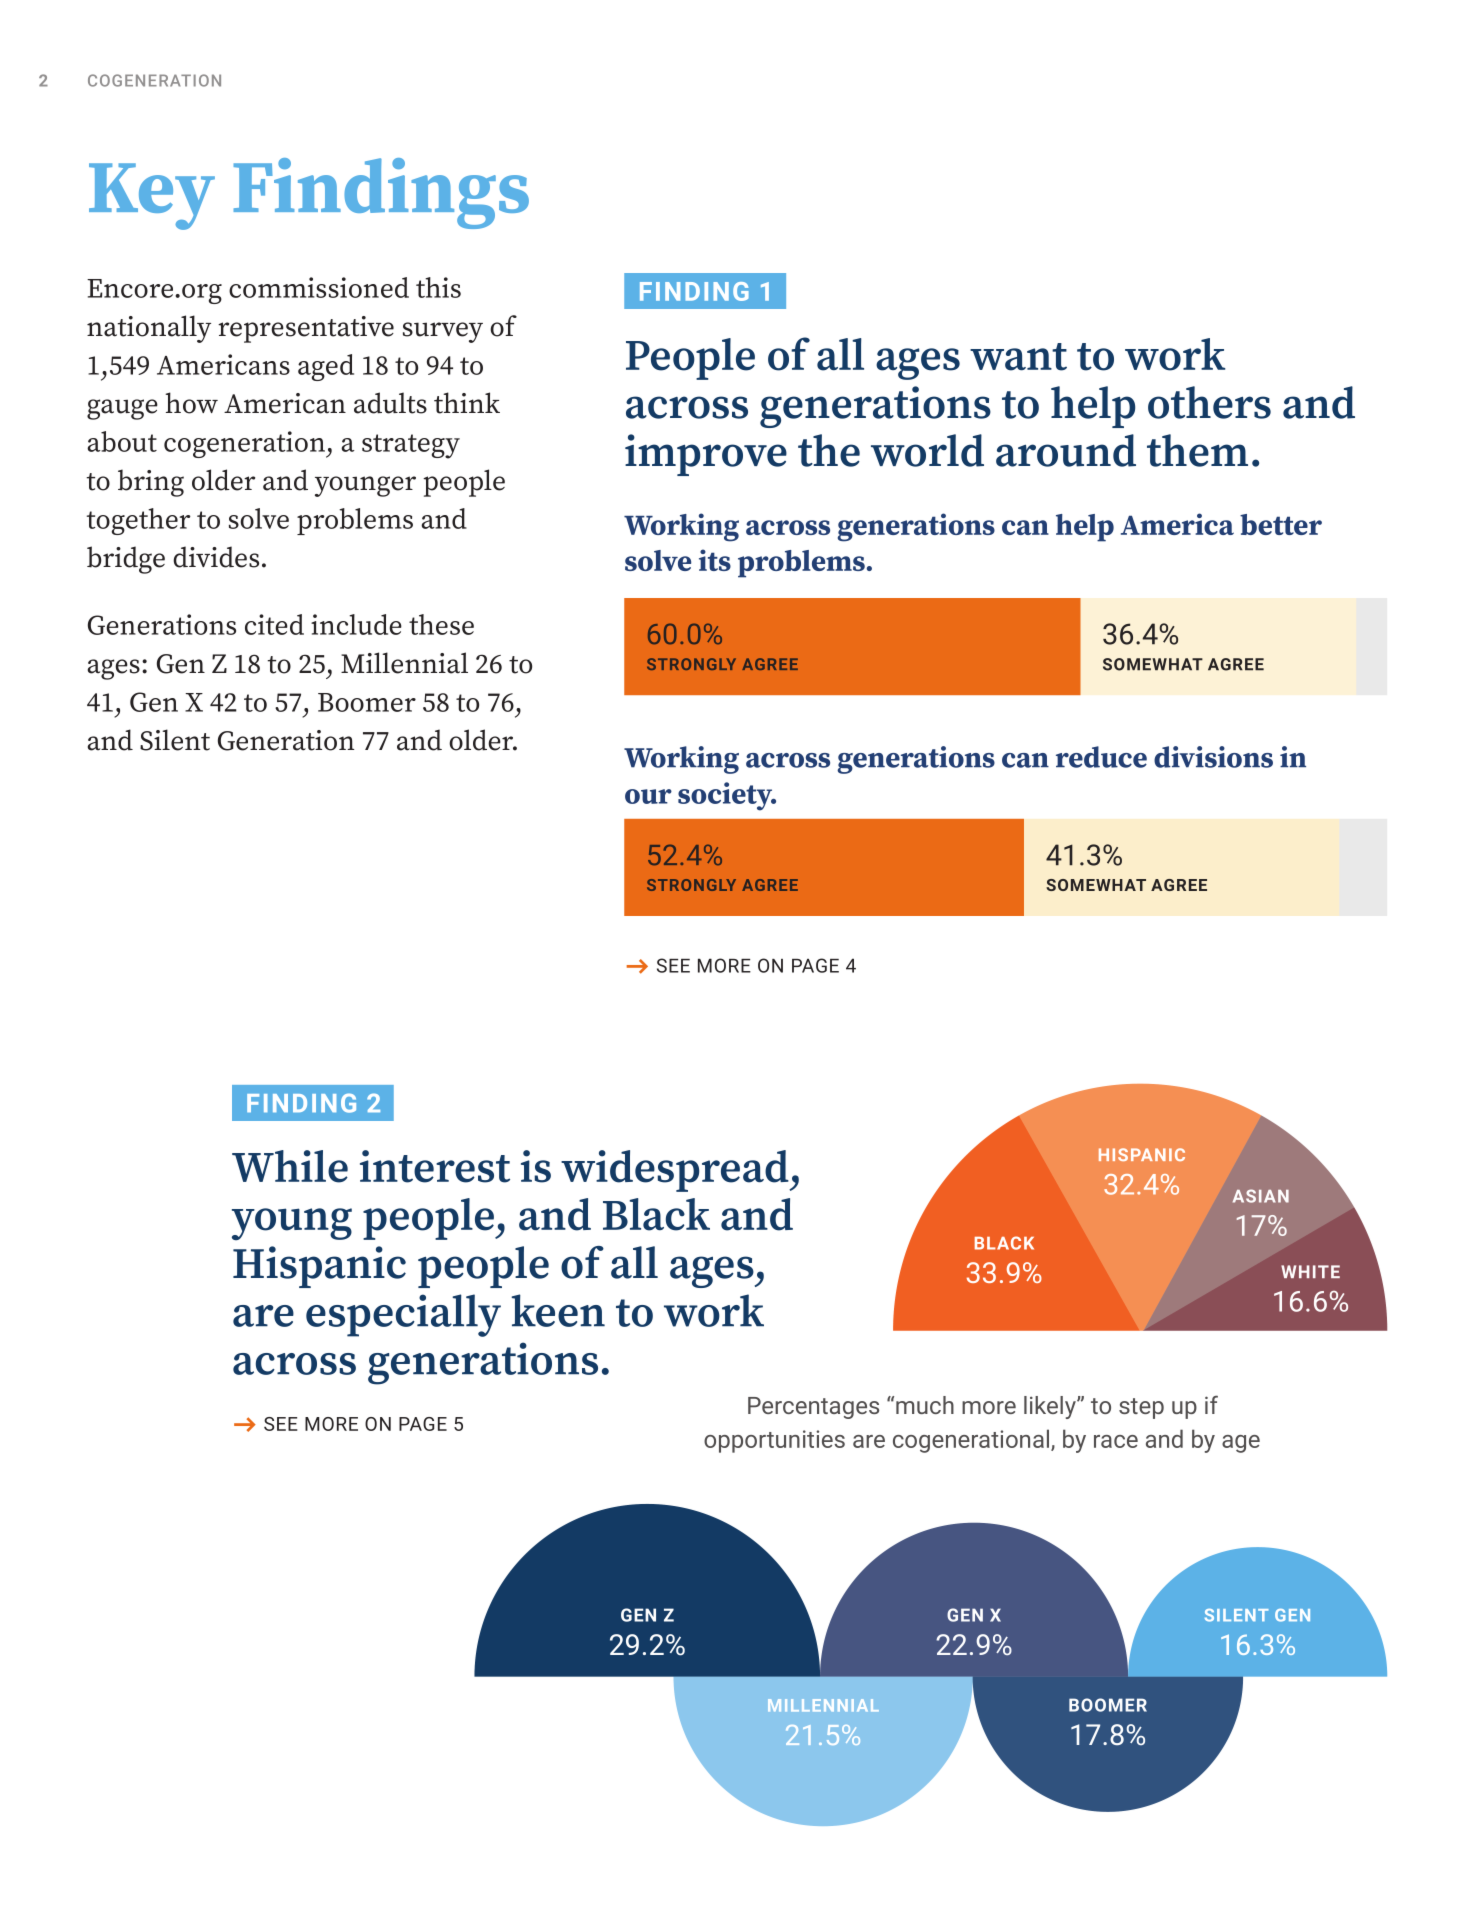 The height and width of the document is (1907, 1474). What do you see at coordinates (319, 287) in the document?
I see `commissioned` at bounding box center [319, 287].
